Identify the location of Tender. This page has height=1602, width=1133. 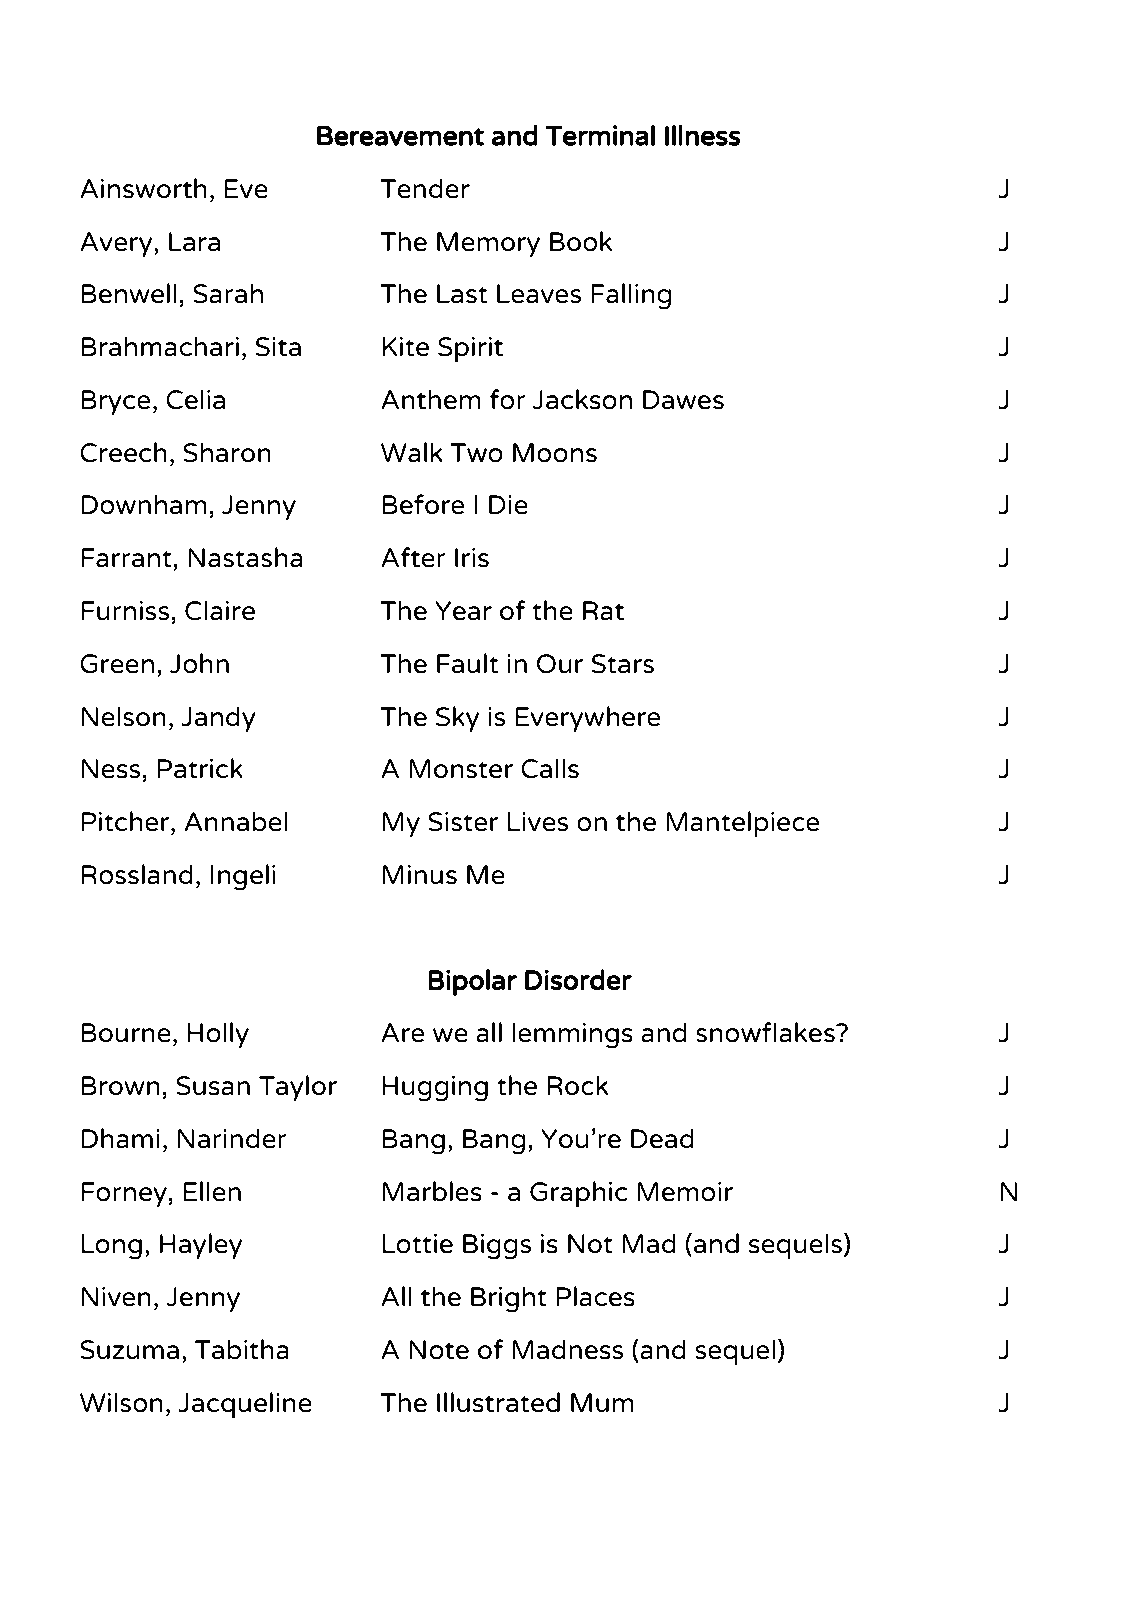
(425, 188).
